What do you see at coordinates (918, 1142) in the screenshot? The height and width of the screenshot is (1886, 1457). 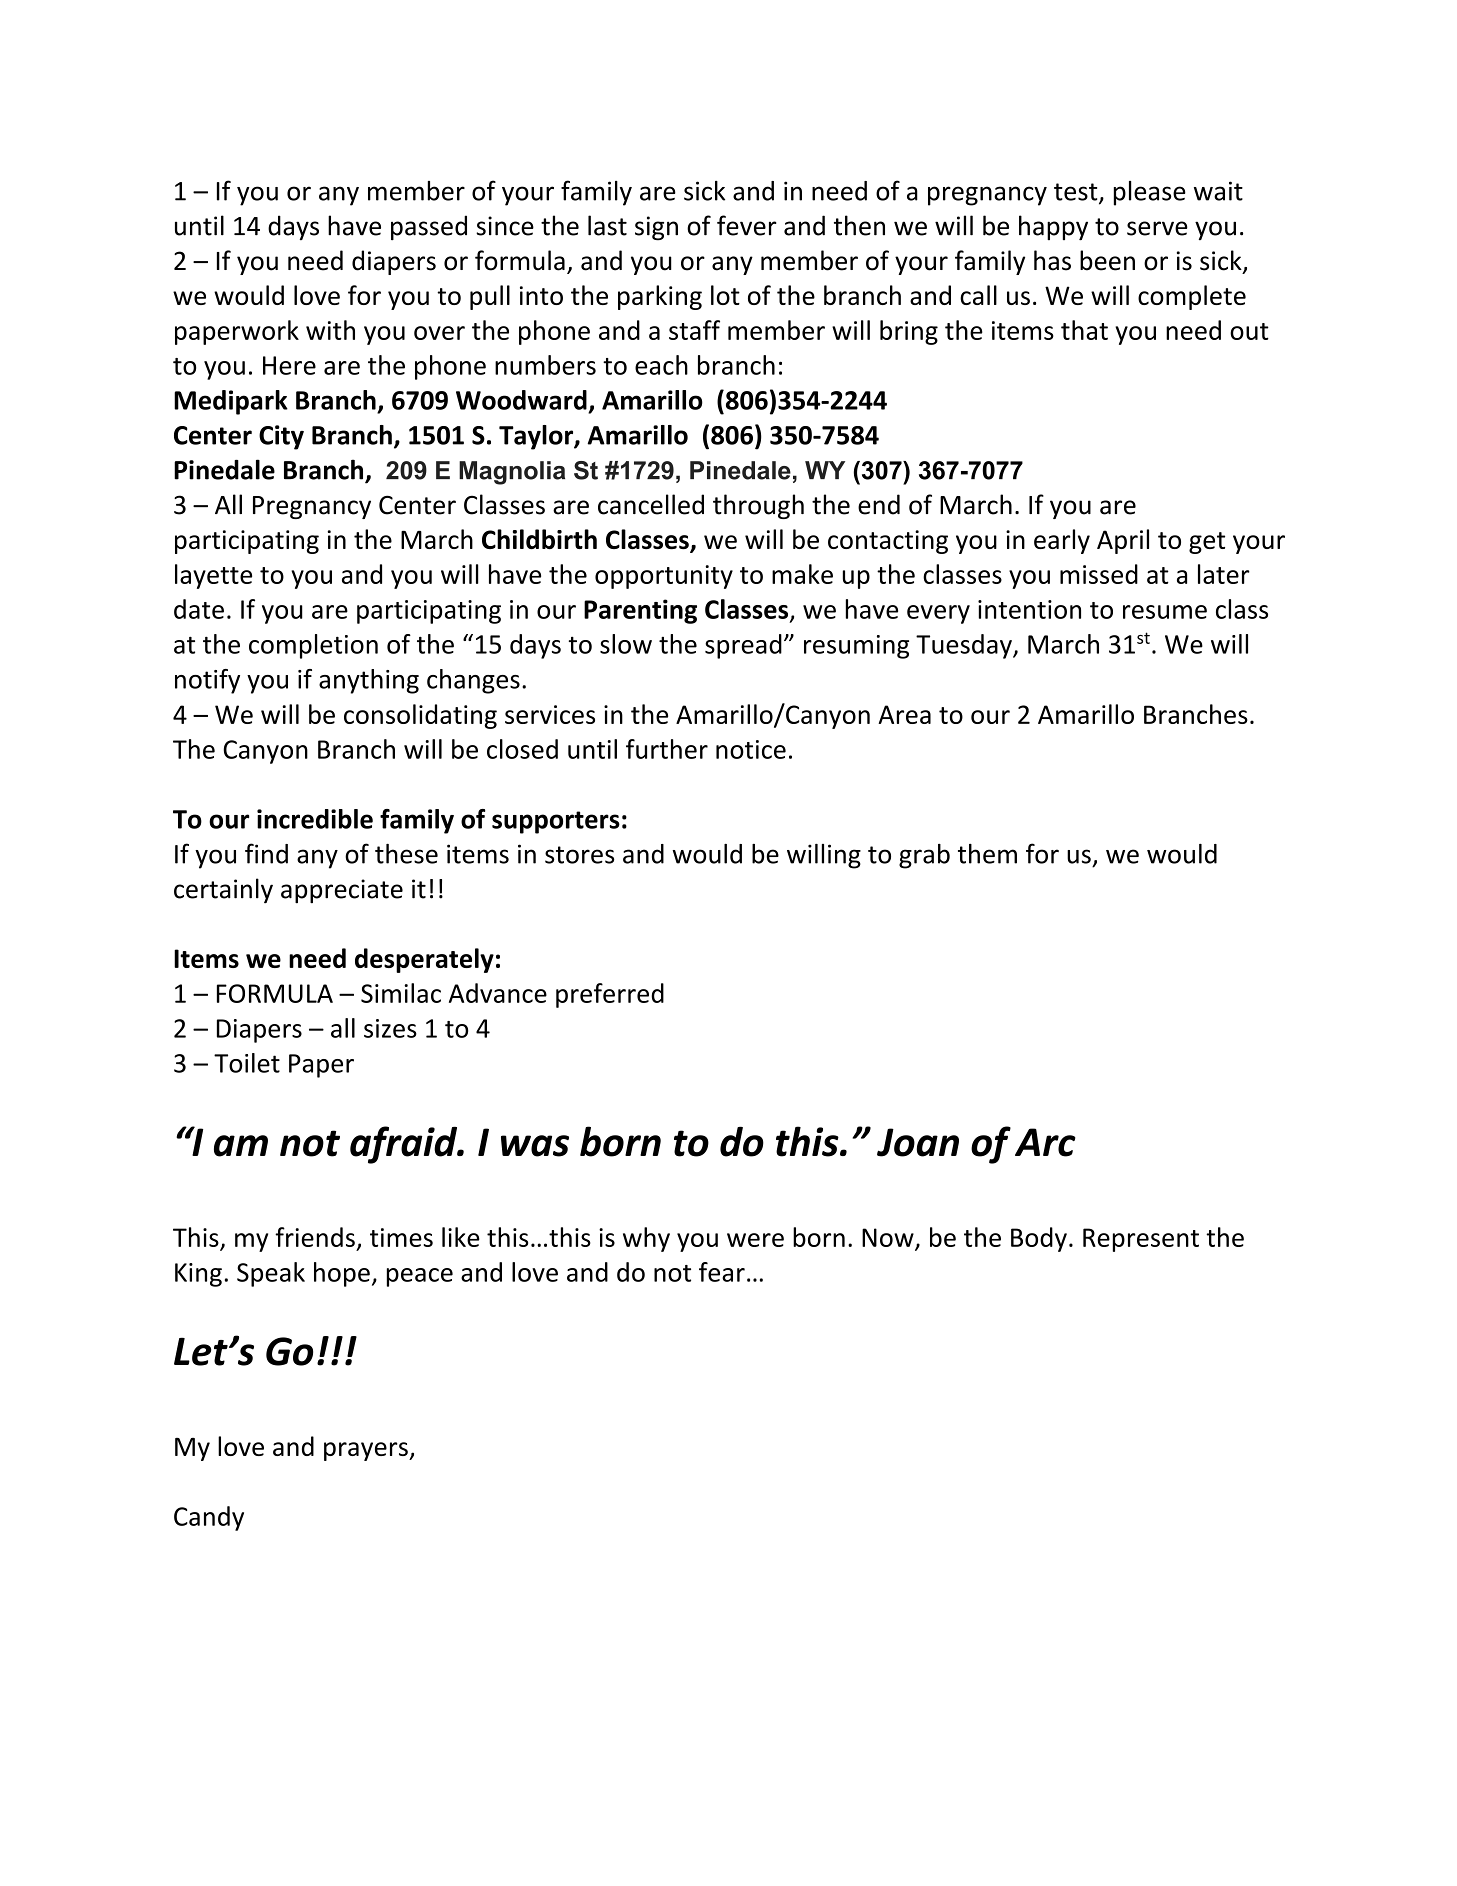 I see `Joan` at bounding box center [918, 1142].
